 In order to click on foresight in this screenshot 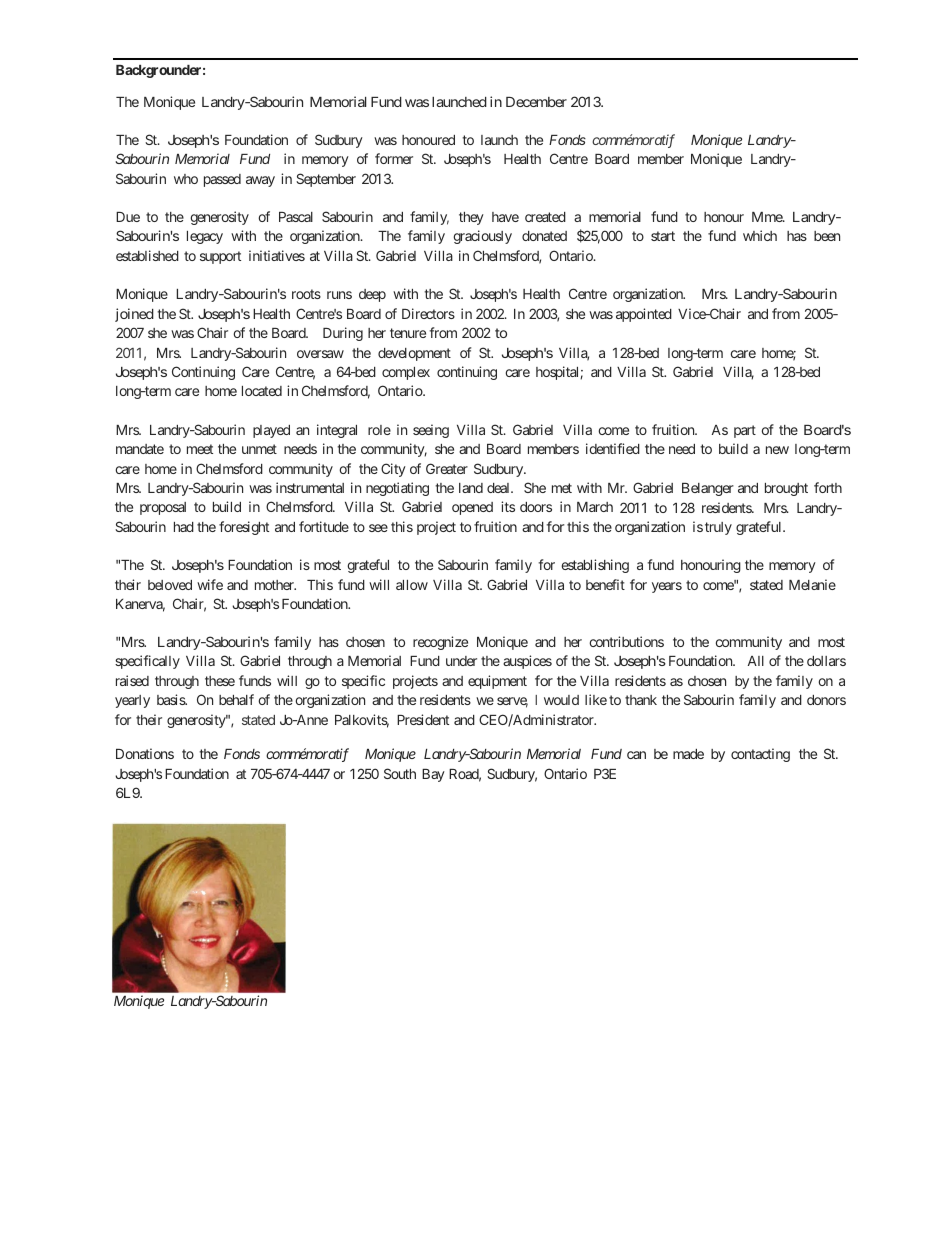, I will do `click(244, 528)`.
